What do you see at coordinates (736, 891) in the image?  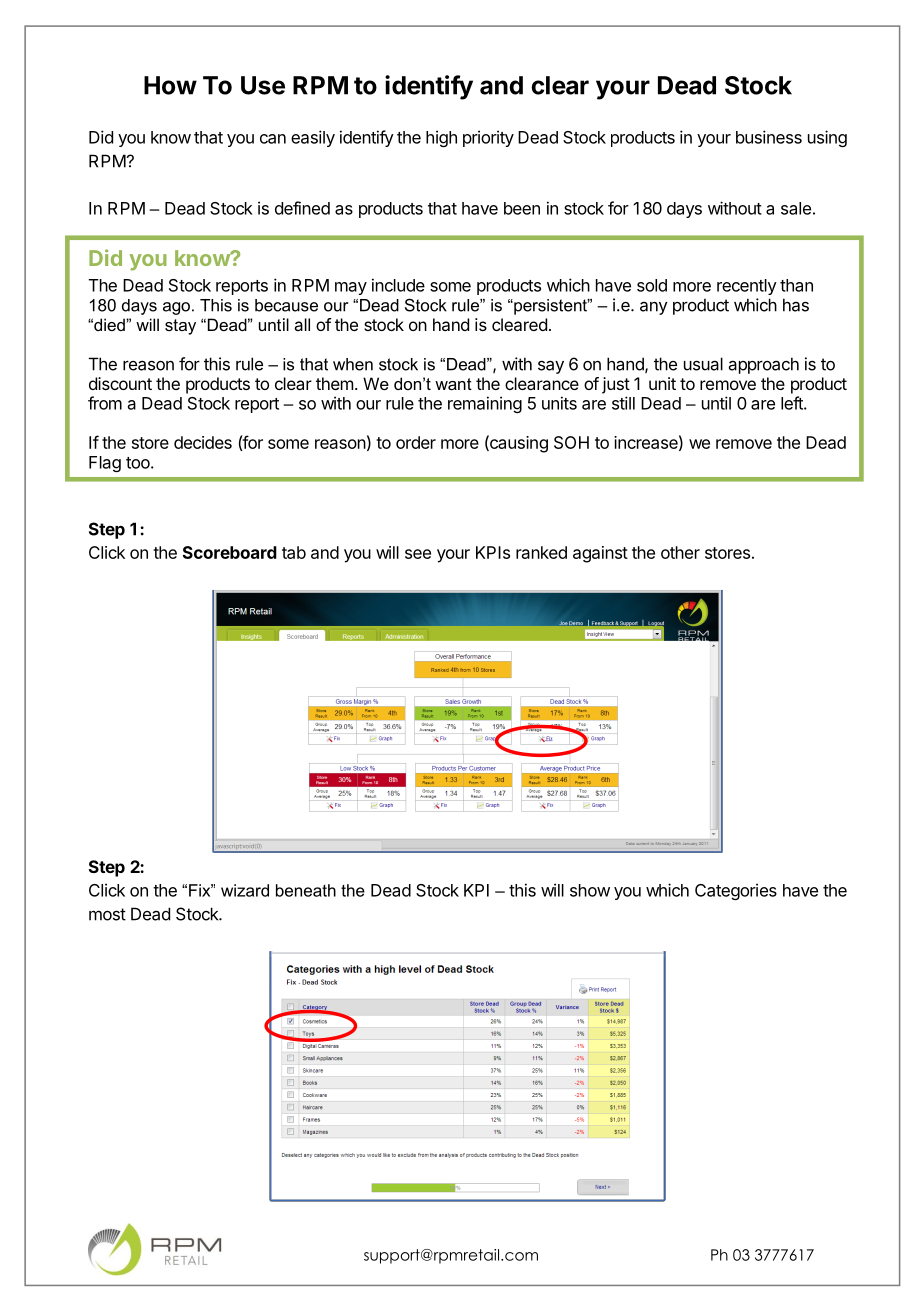 I see `Categories` at bounding box center [736, 891].
